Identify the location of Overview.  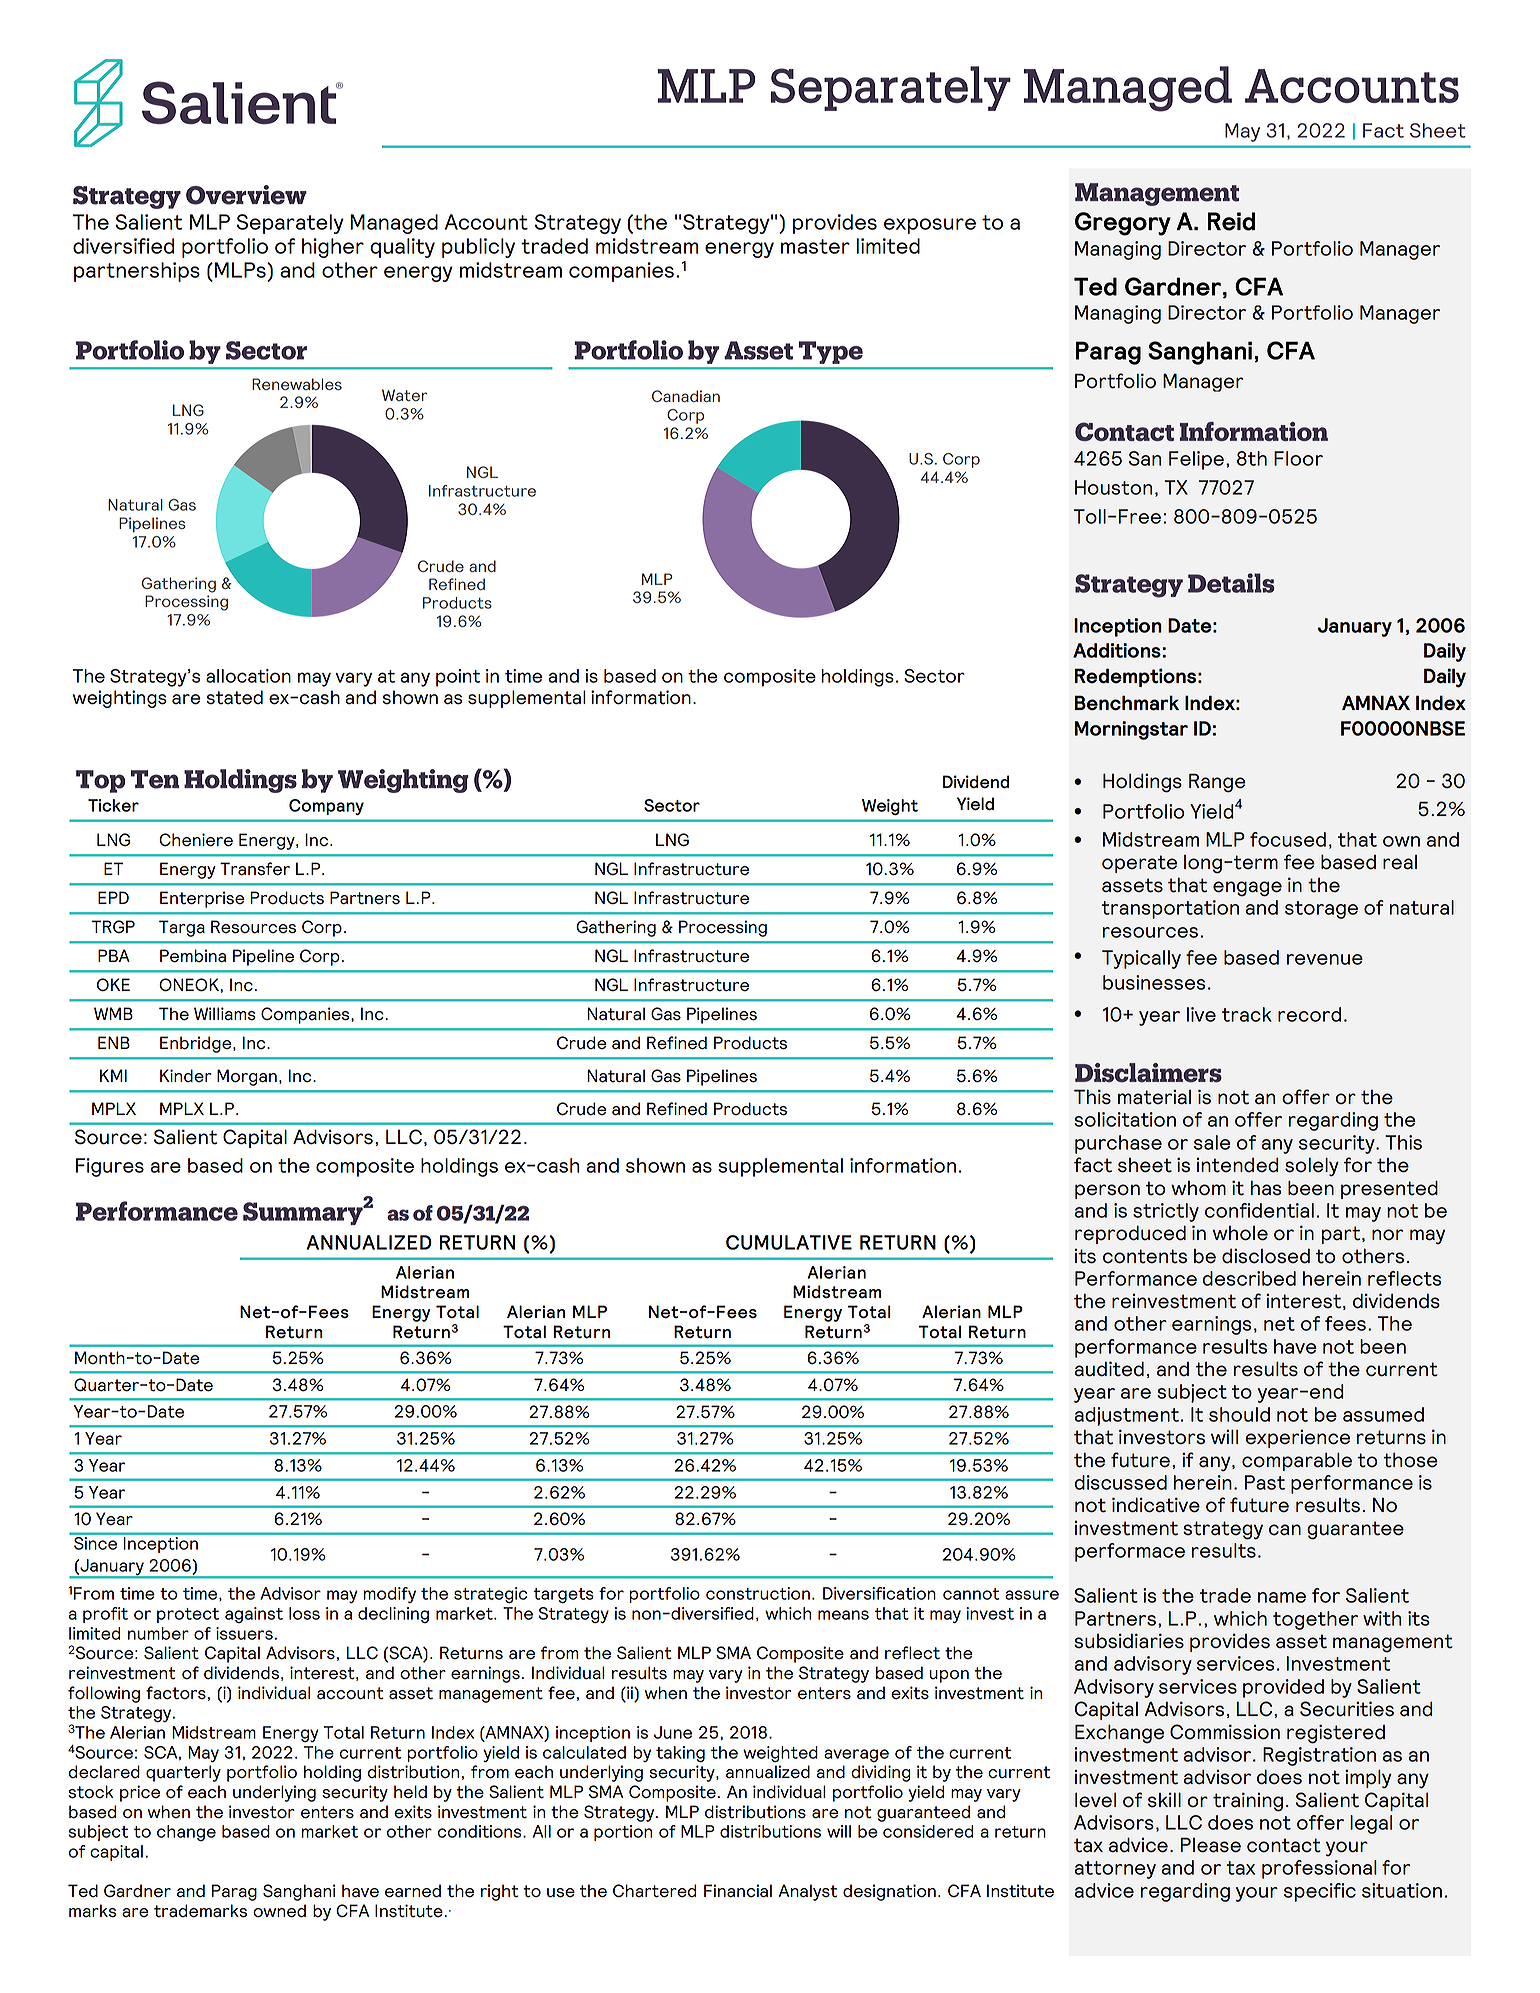
(246, 195).
